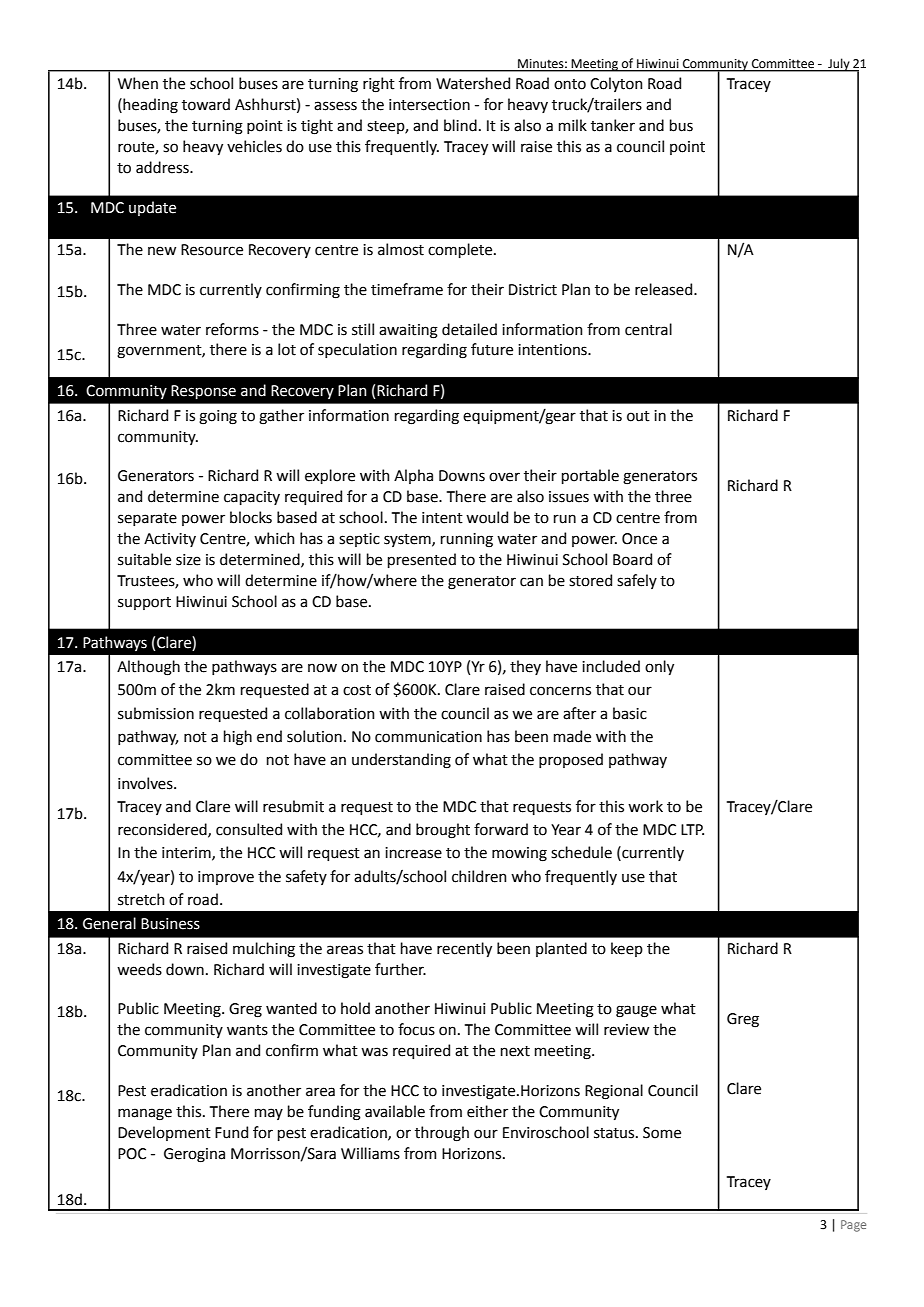  What do you see at coordinates (442, 1134) in the screenshot?
I see `through` at bounding box center [442, 1134].
